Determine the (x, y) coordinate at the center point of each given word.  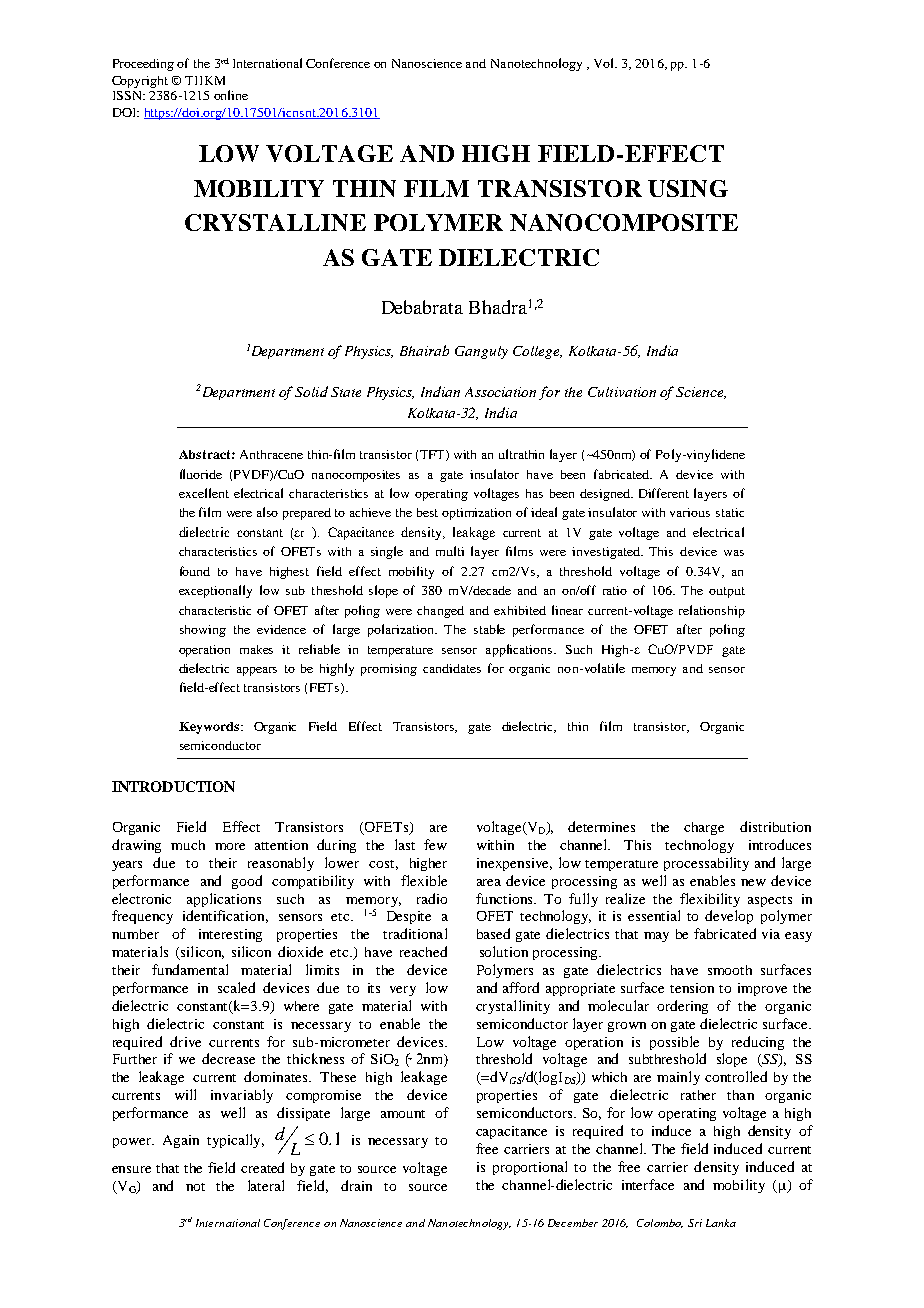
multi (450, 551)
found (195, 571)
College (537, 352)
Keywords (210, 728)
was (734, 553)
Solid (311, 391)
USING (688, 188)
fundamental (190, 969)
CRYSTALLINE (275, 222)
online (231, 95)
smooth (730, 970)
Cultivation (622, 392)
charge (704, 828)
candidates (452, 668)
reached (423, 951)
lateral (266, 1185)
